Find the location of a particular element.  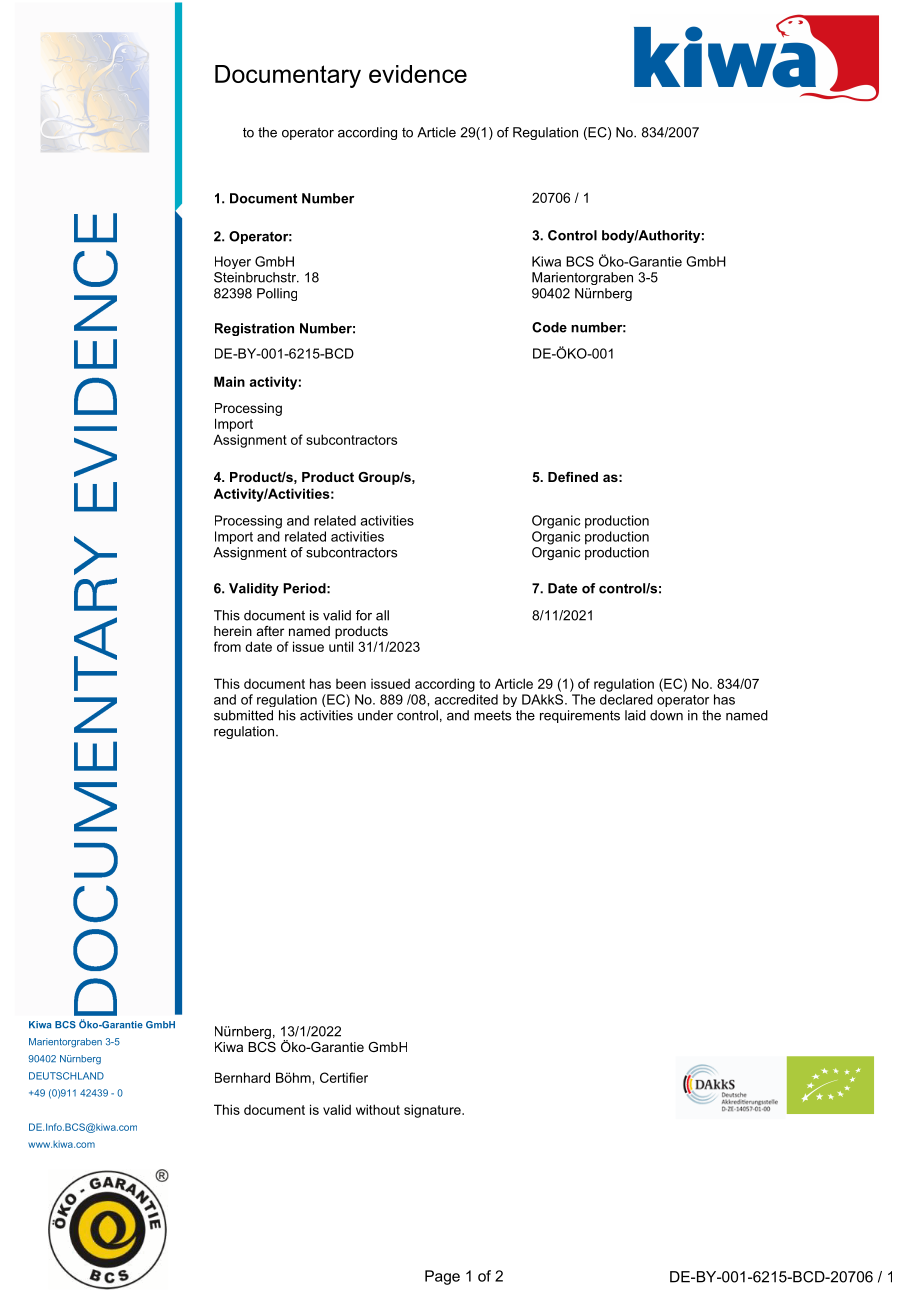

Certifier is located at coordinates (344, 1077).
